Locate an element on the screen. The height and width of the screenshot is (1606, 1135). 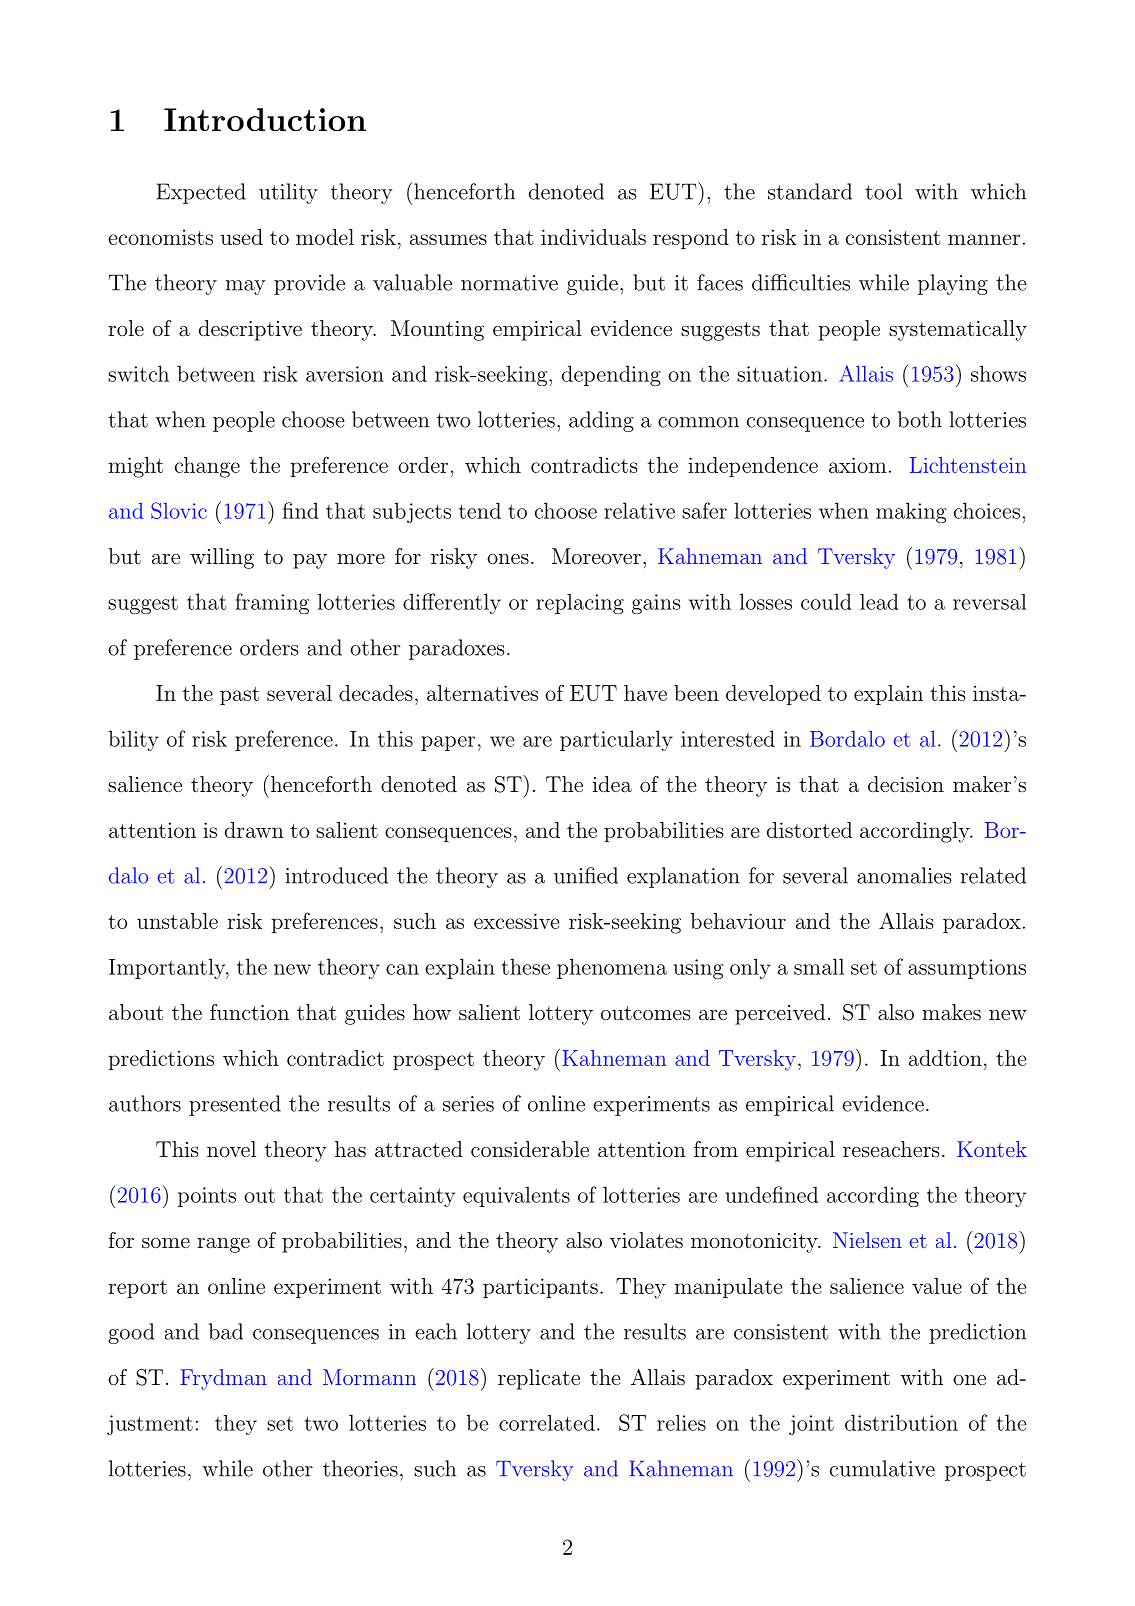
drawn is located at coordinates (254, 830).
